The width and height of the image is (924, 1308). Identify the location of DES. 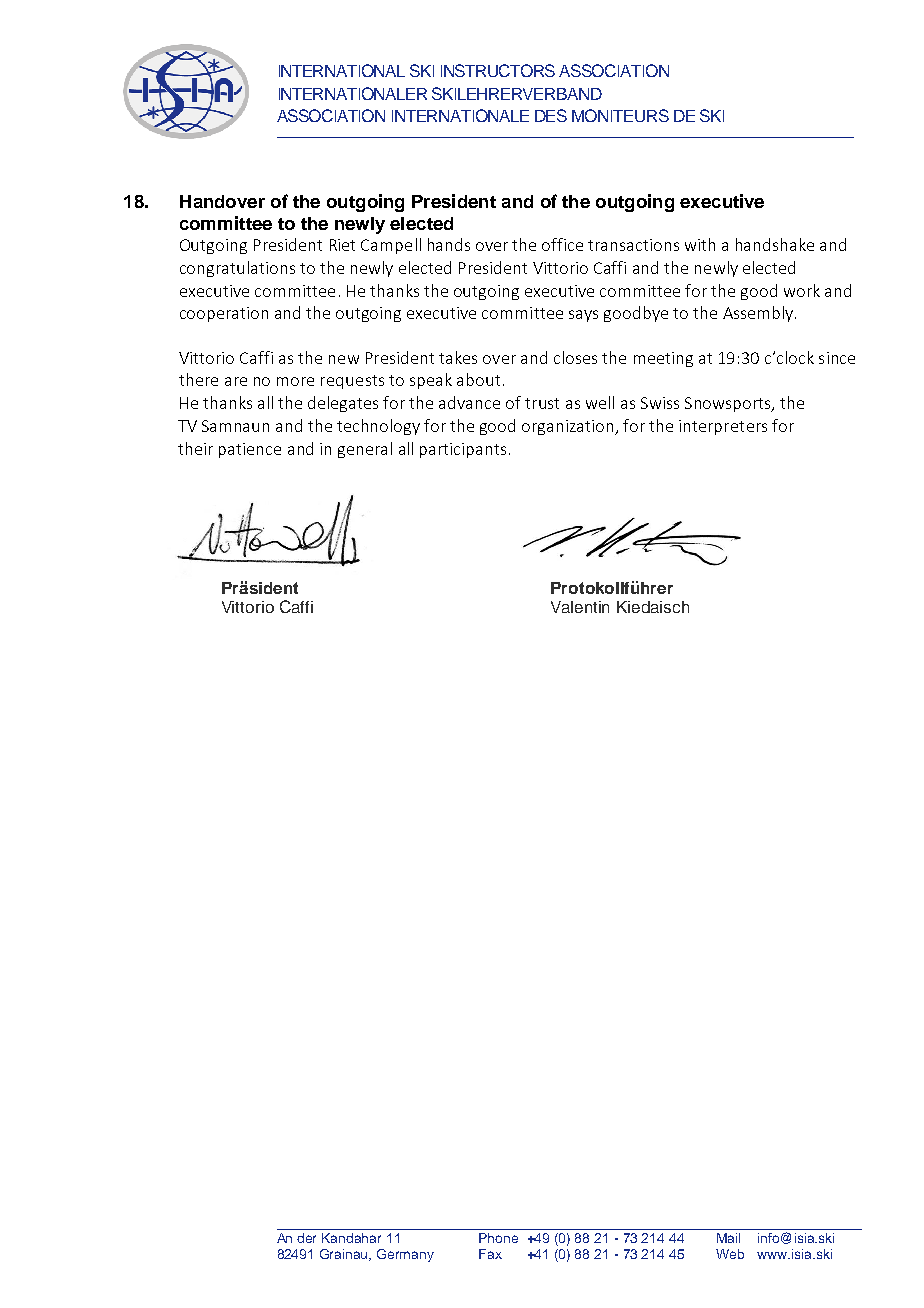
(551, 115).
